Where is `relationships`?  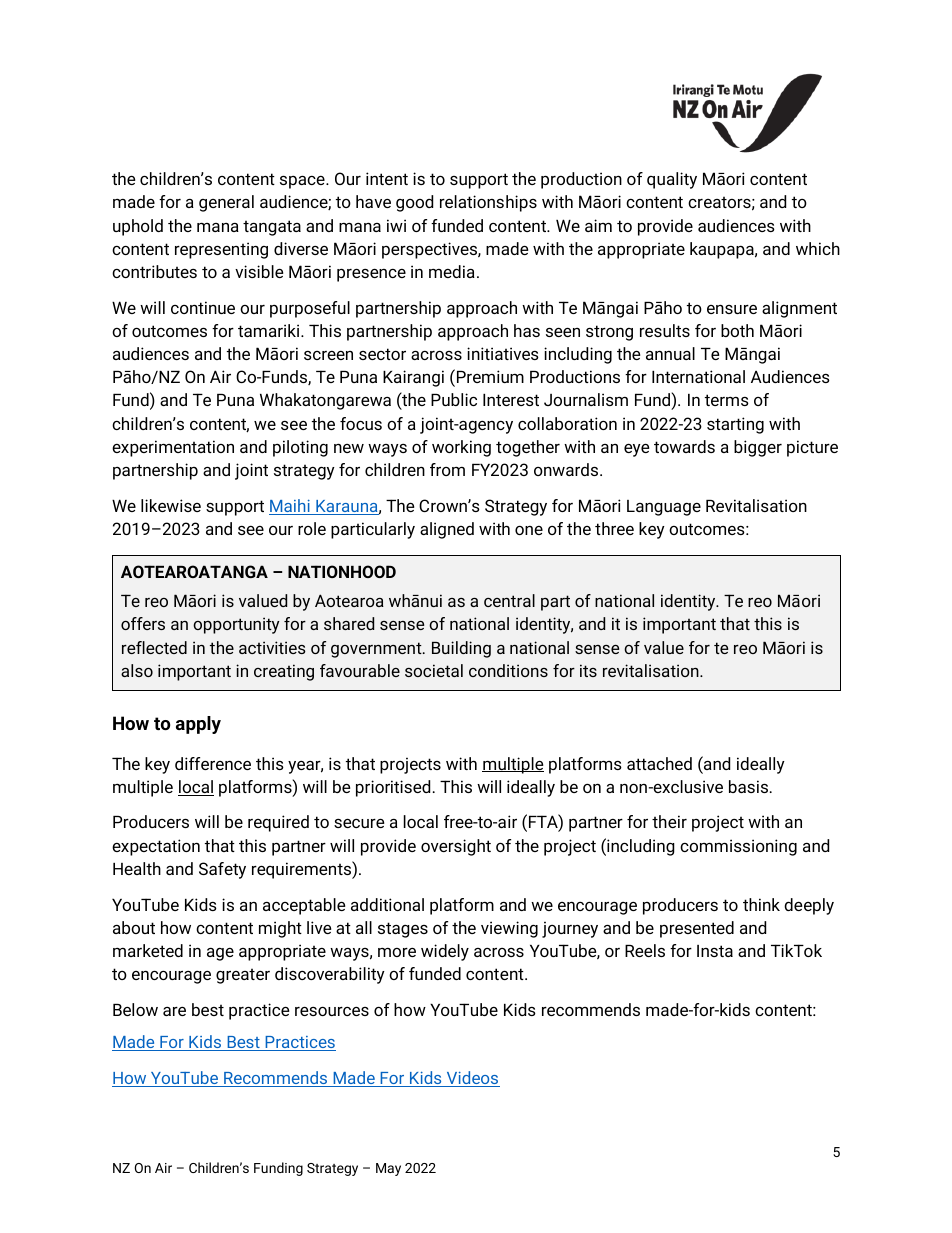 relationships is located at coordinates (488, 203).
